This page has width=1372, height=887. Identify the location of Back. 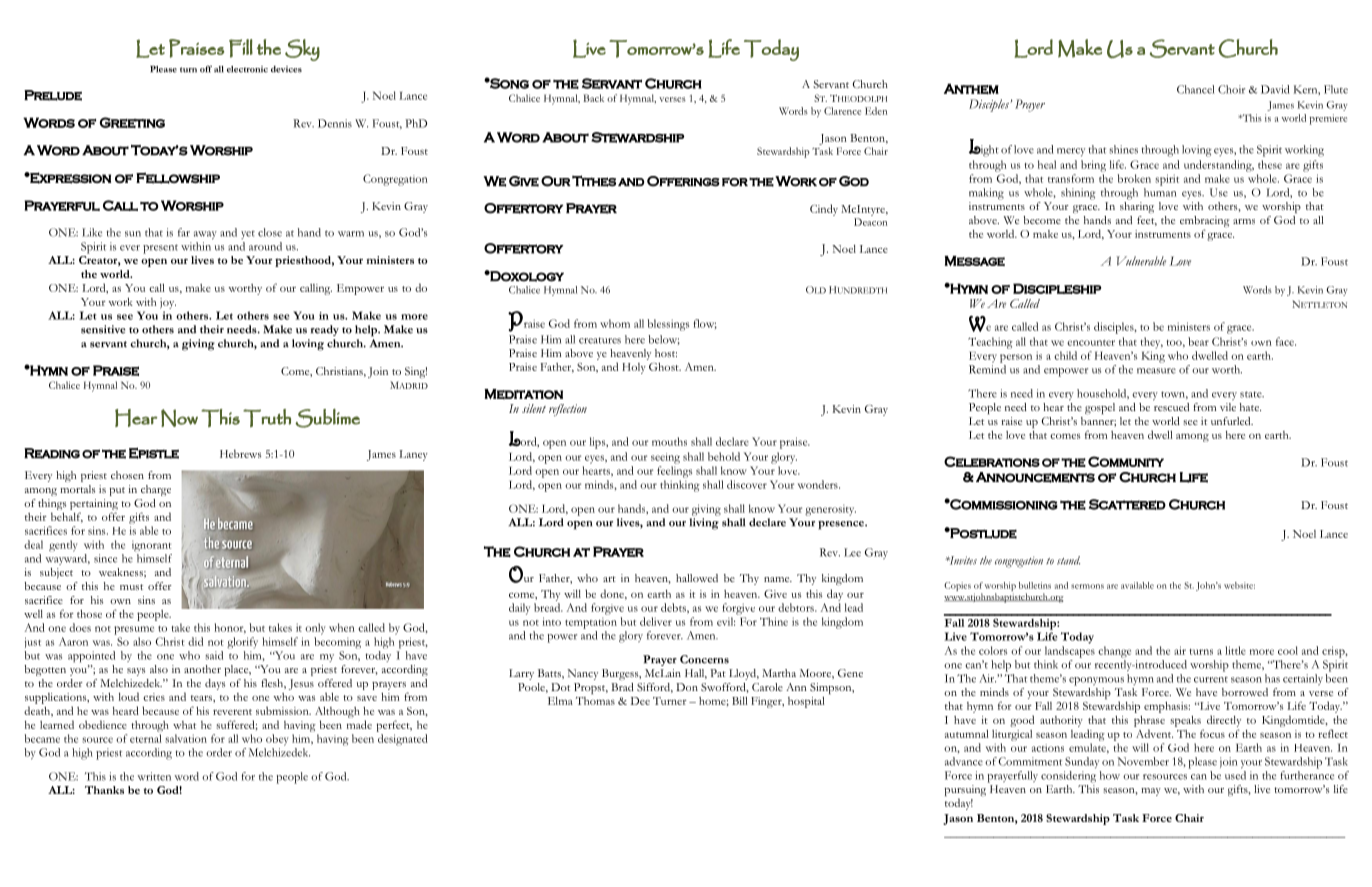
(593, 98).
